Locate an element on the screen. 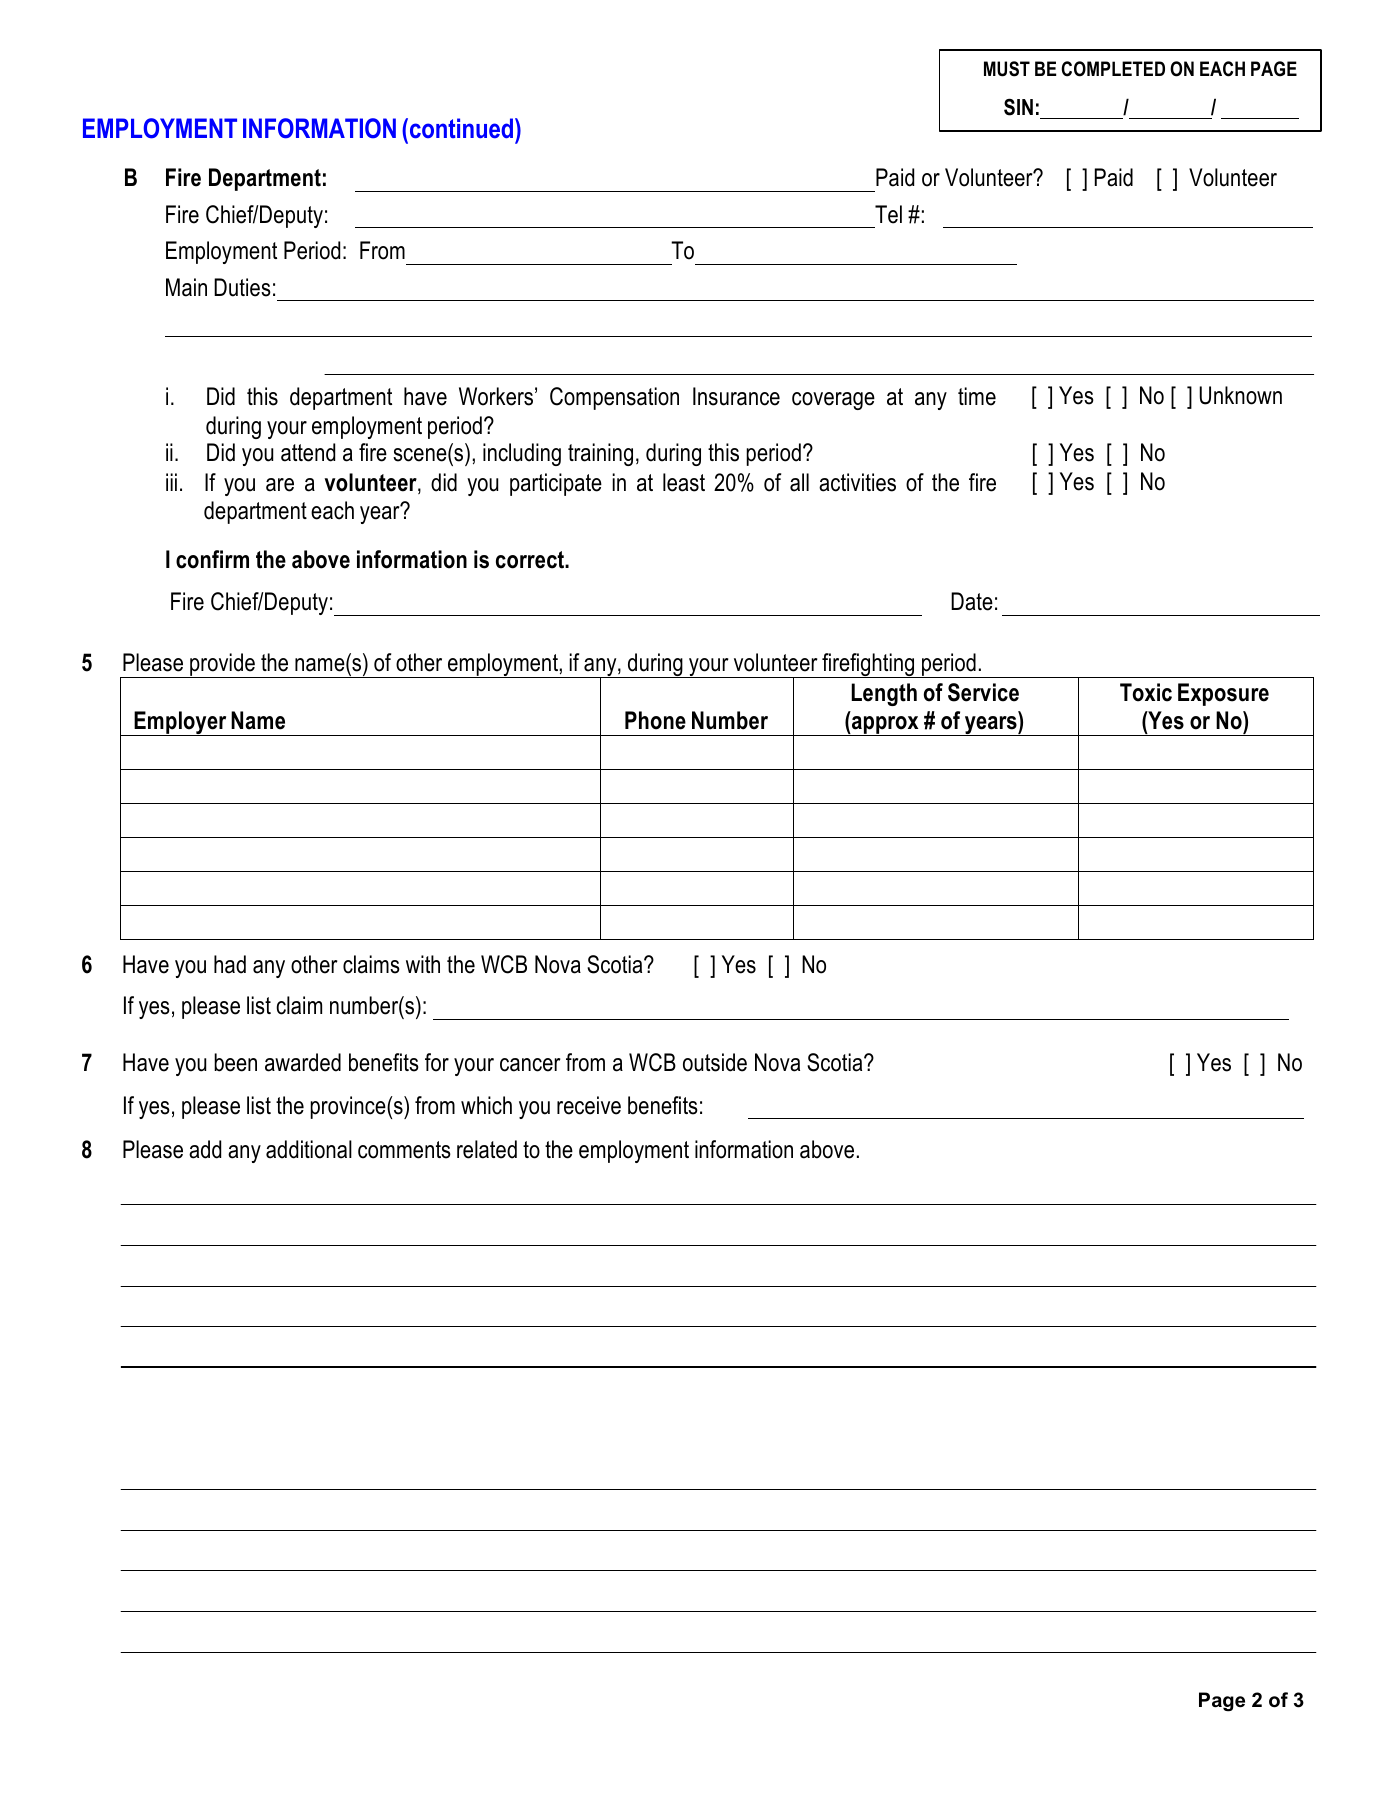 Image resolution: width=1386 pixels, height=1793 pixels. Unknown is located at coordinates (1240, 395).
